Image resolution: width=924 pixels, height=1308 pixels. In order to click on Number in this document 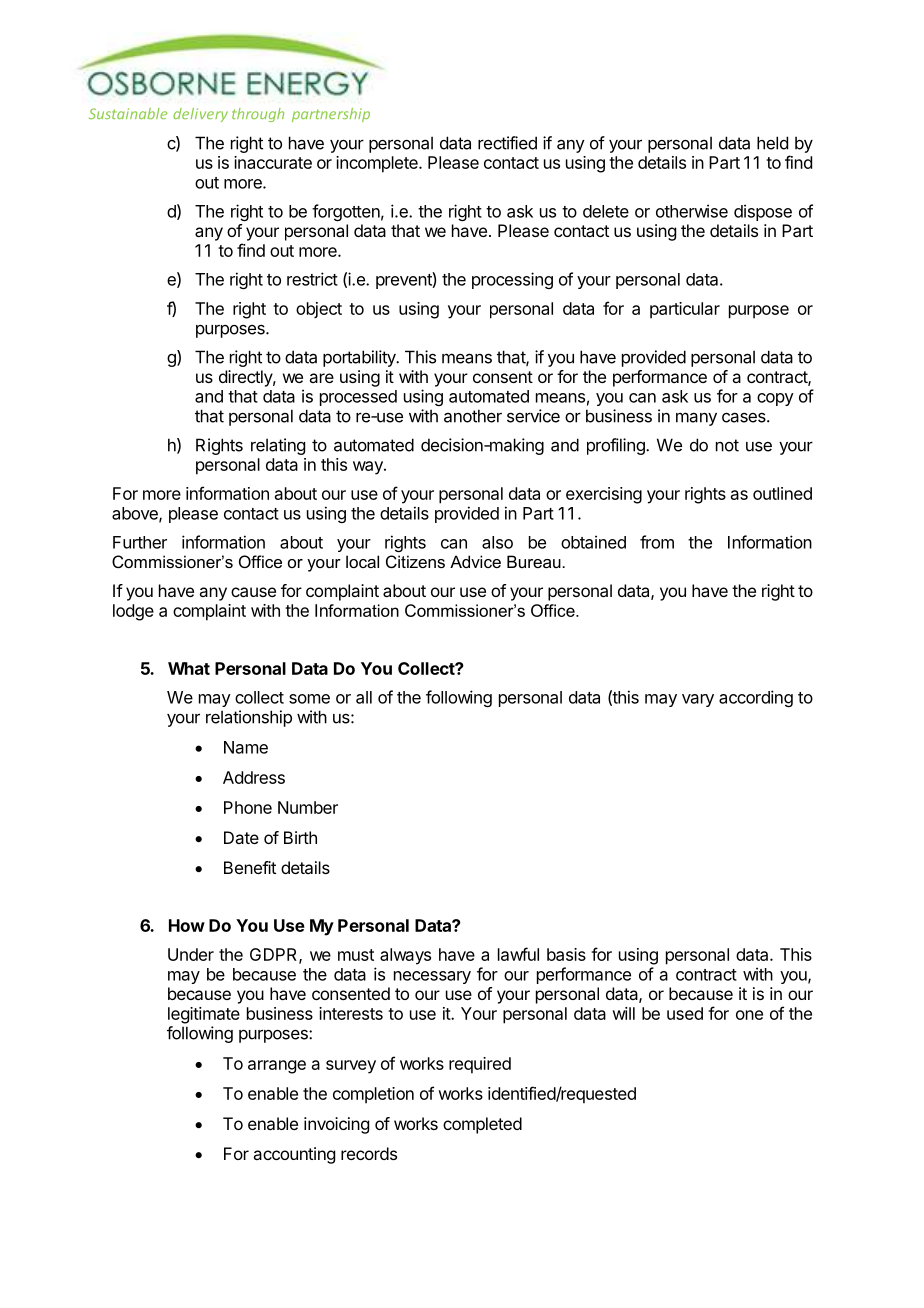, I will do `click(308, 807)`.
